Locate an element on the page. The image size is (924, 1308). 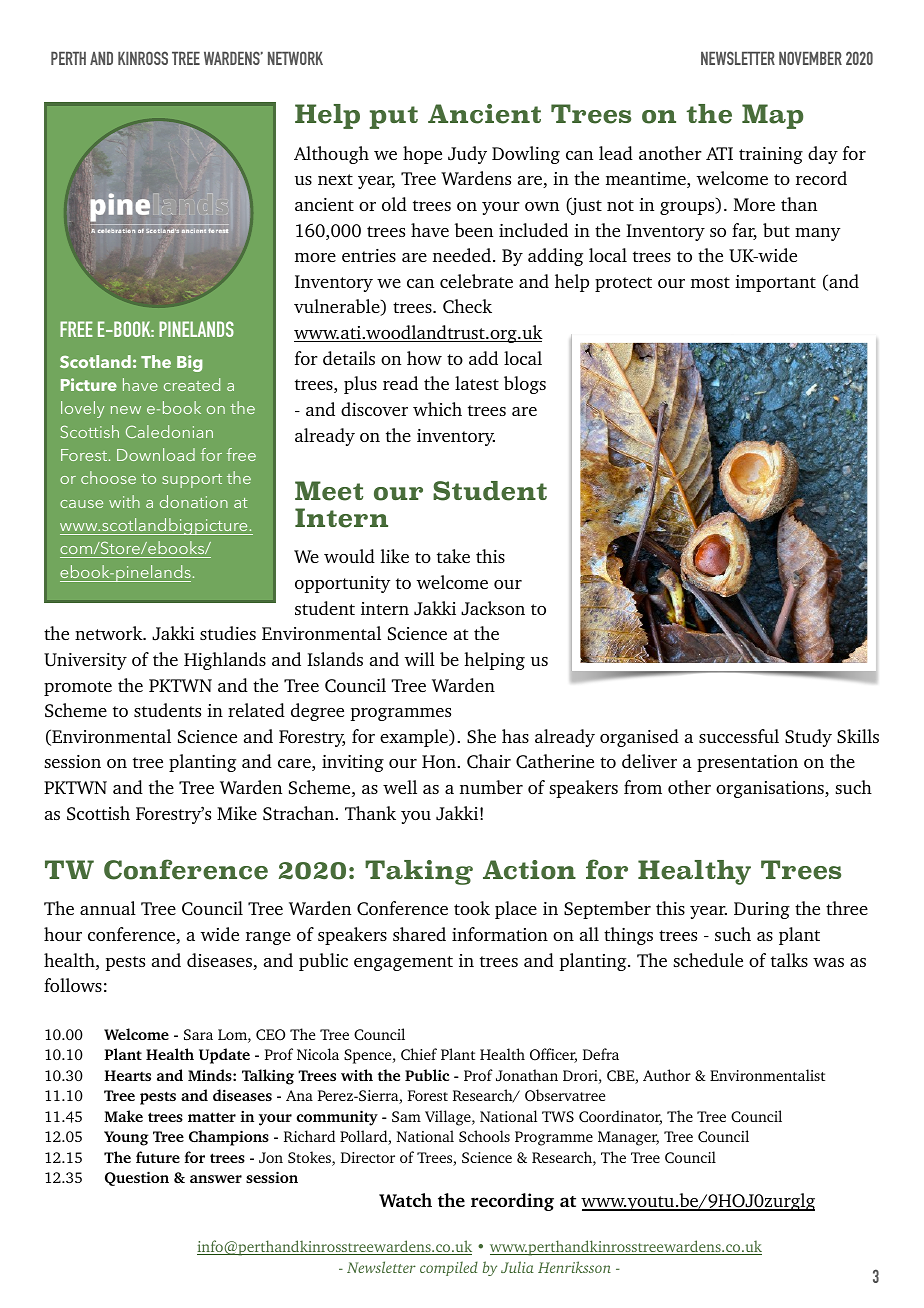
successful is located at coordinates (739, 736).
